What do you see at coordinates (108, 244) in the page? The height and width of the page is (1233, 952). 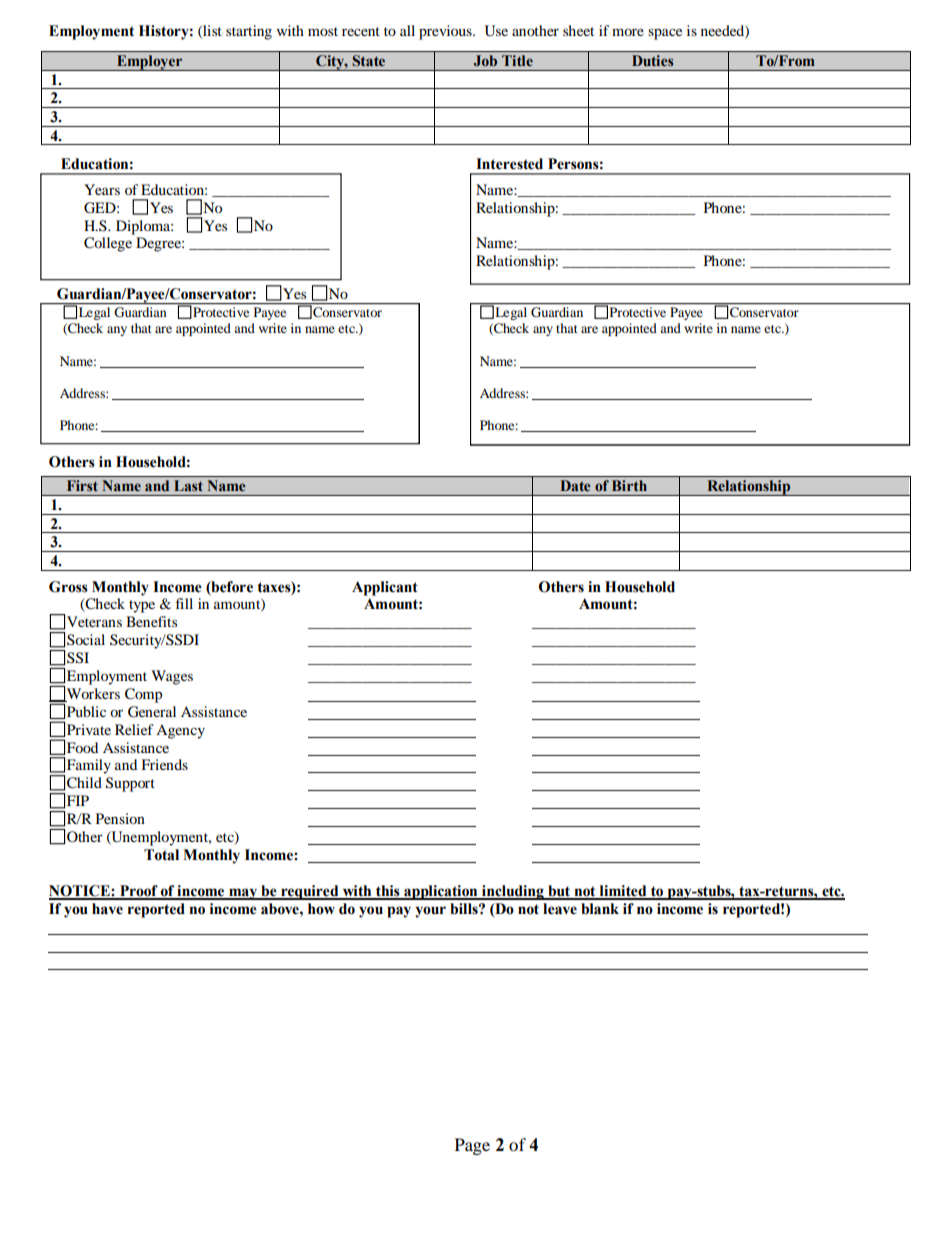 I see `College` at bounding box center [108, 244].
